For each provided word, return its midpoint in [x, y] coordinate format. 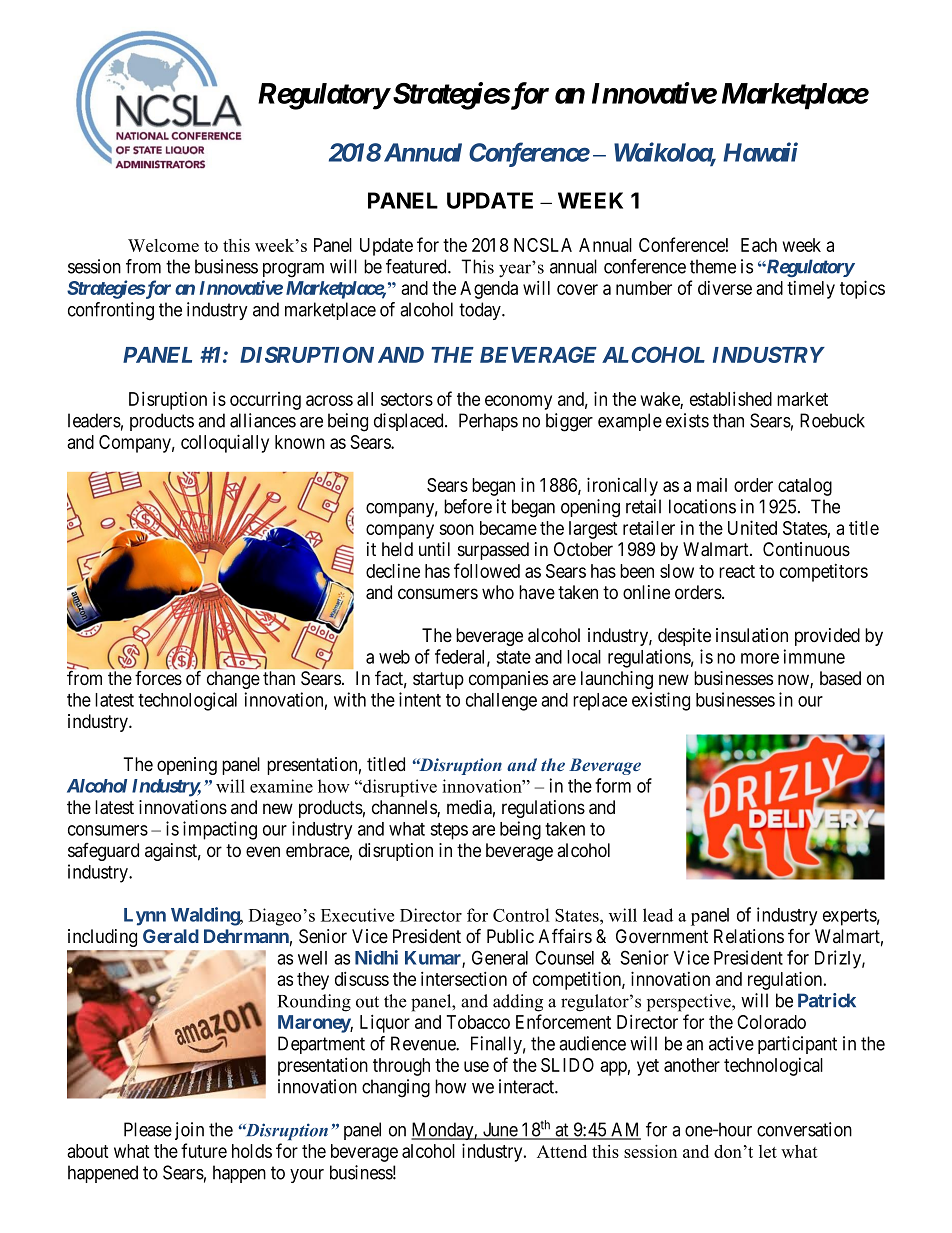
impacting [220, 830]
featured [417, 266]
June [500, 1130]
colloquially [225, 443]
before [468, 506]
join [189, 1131]
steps [449, 831]
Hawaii [760, 152]
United [752, 527]
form [613, 785]
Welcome [163, 245]
